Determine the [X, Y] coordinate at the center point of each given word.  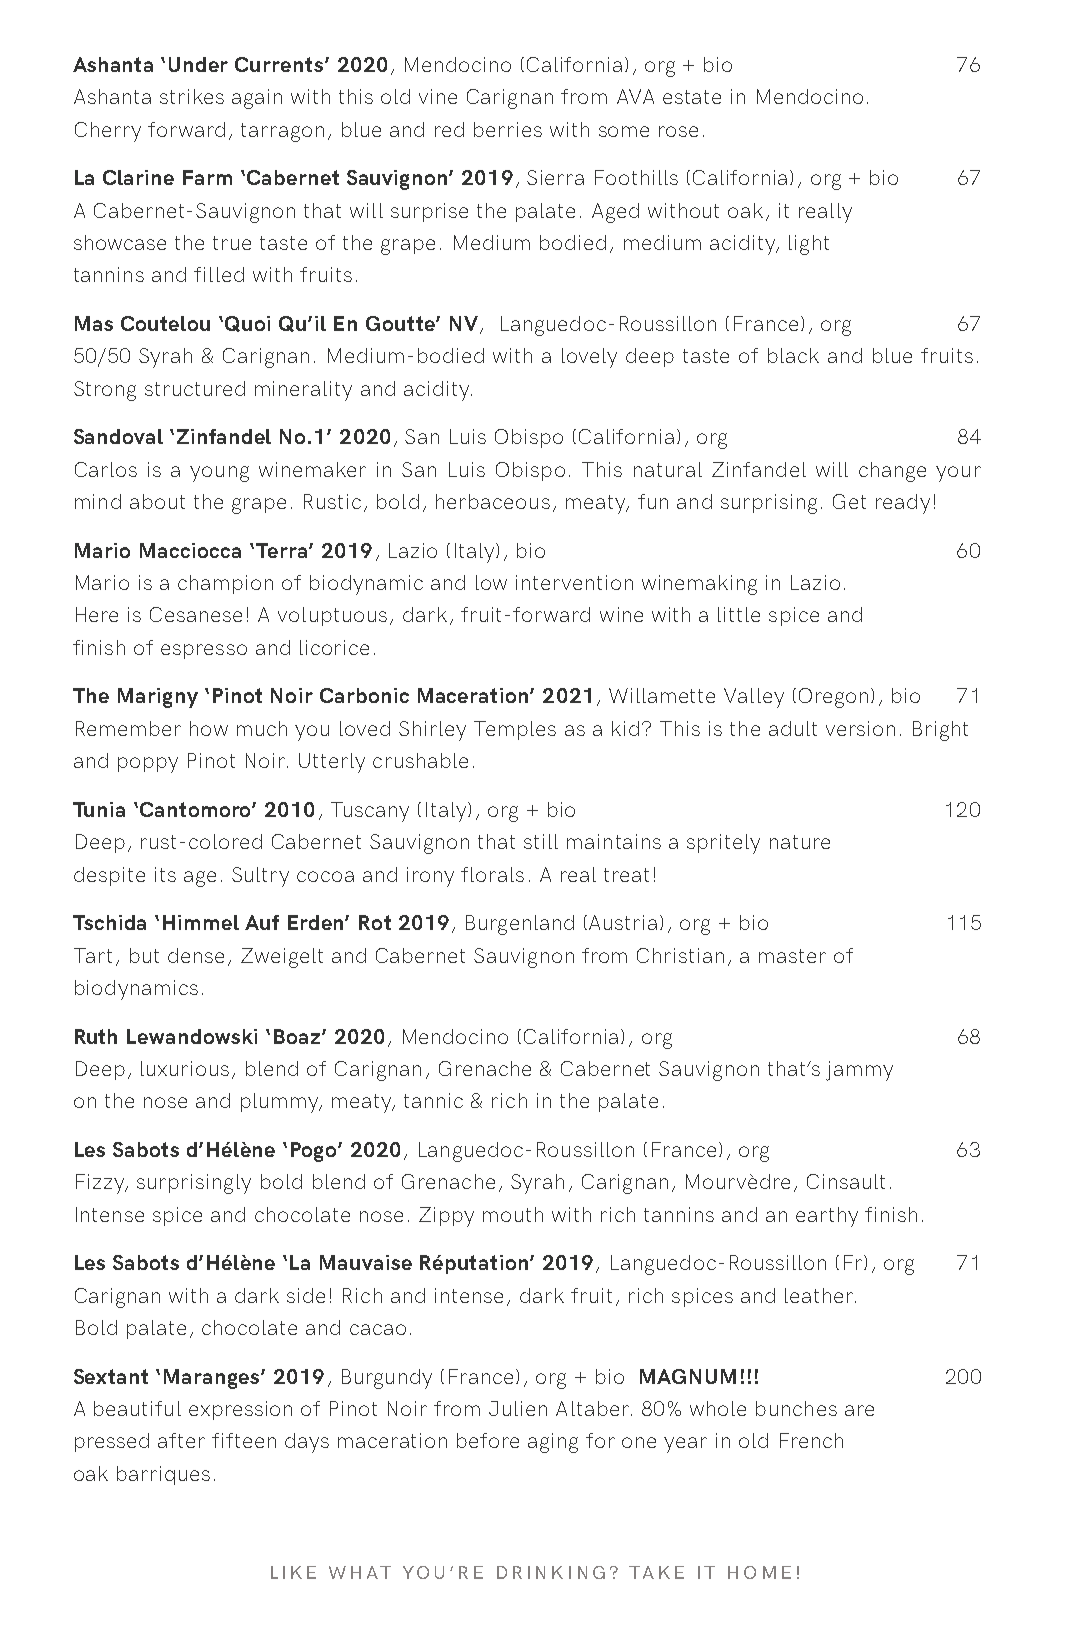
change [892, 472]
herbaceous [493, 501]
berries [508, 129]
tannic [433, 1100]
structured [195, 388]
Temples [515, 730]
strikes [192, 96]
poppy [148, 765]
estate [692, 97]
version [860, 728]
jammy [859, 1071]
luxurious [185, 1068]
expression [240, 1410]
